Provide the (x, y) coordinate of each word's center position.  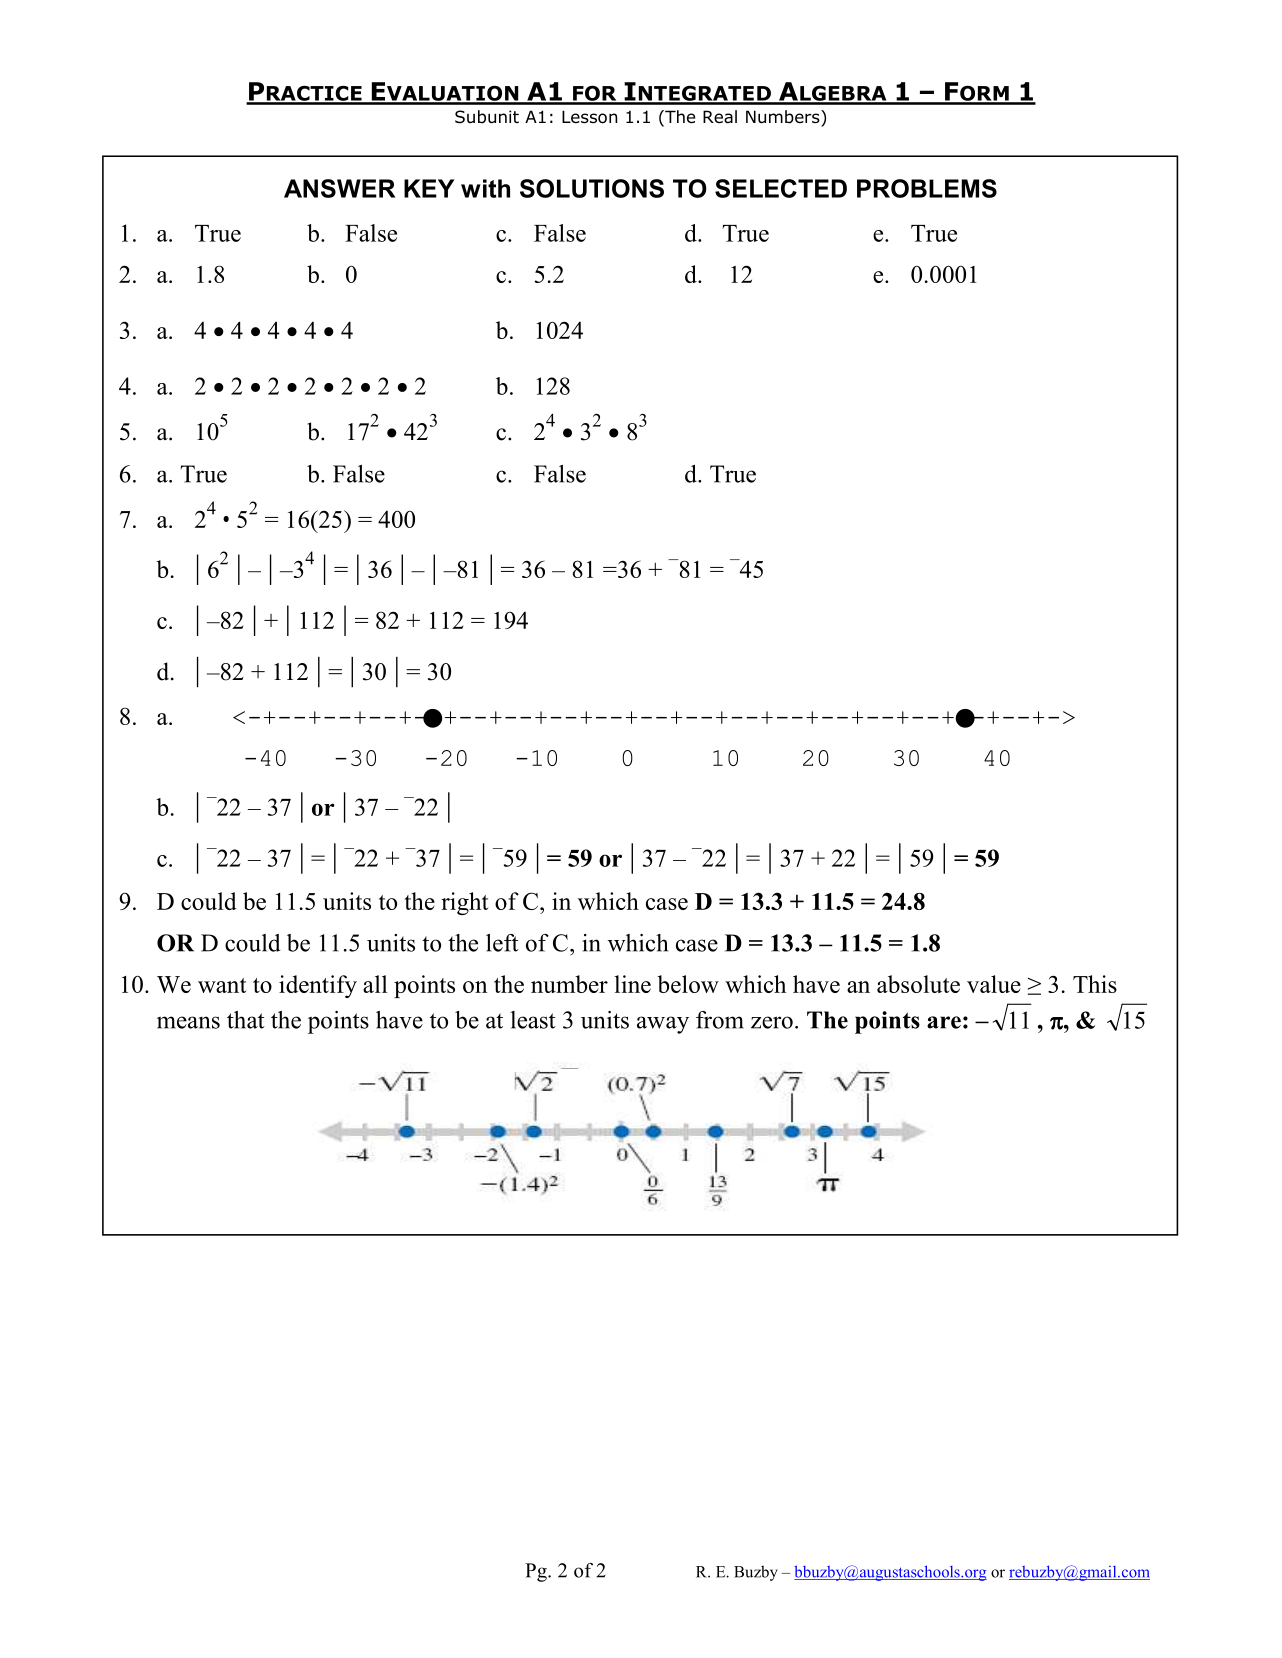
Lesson (589, 117)
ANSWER (339, 188)
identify (318, 986)
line (633, 984)
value (994, 984)
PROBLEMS (927, 188)
